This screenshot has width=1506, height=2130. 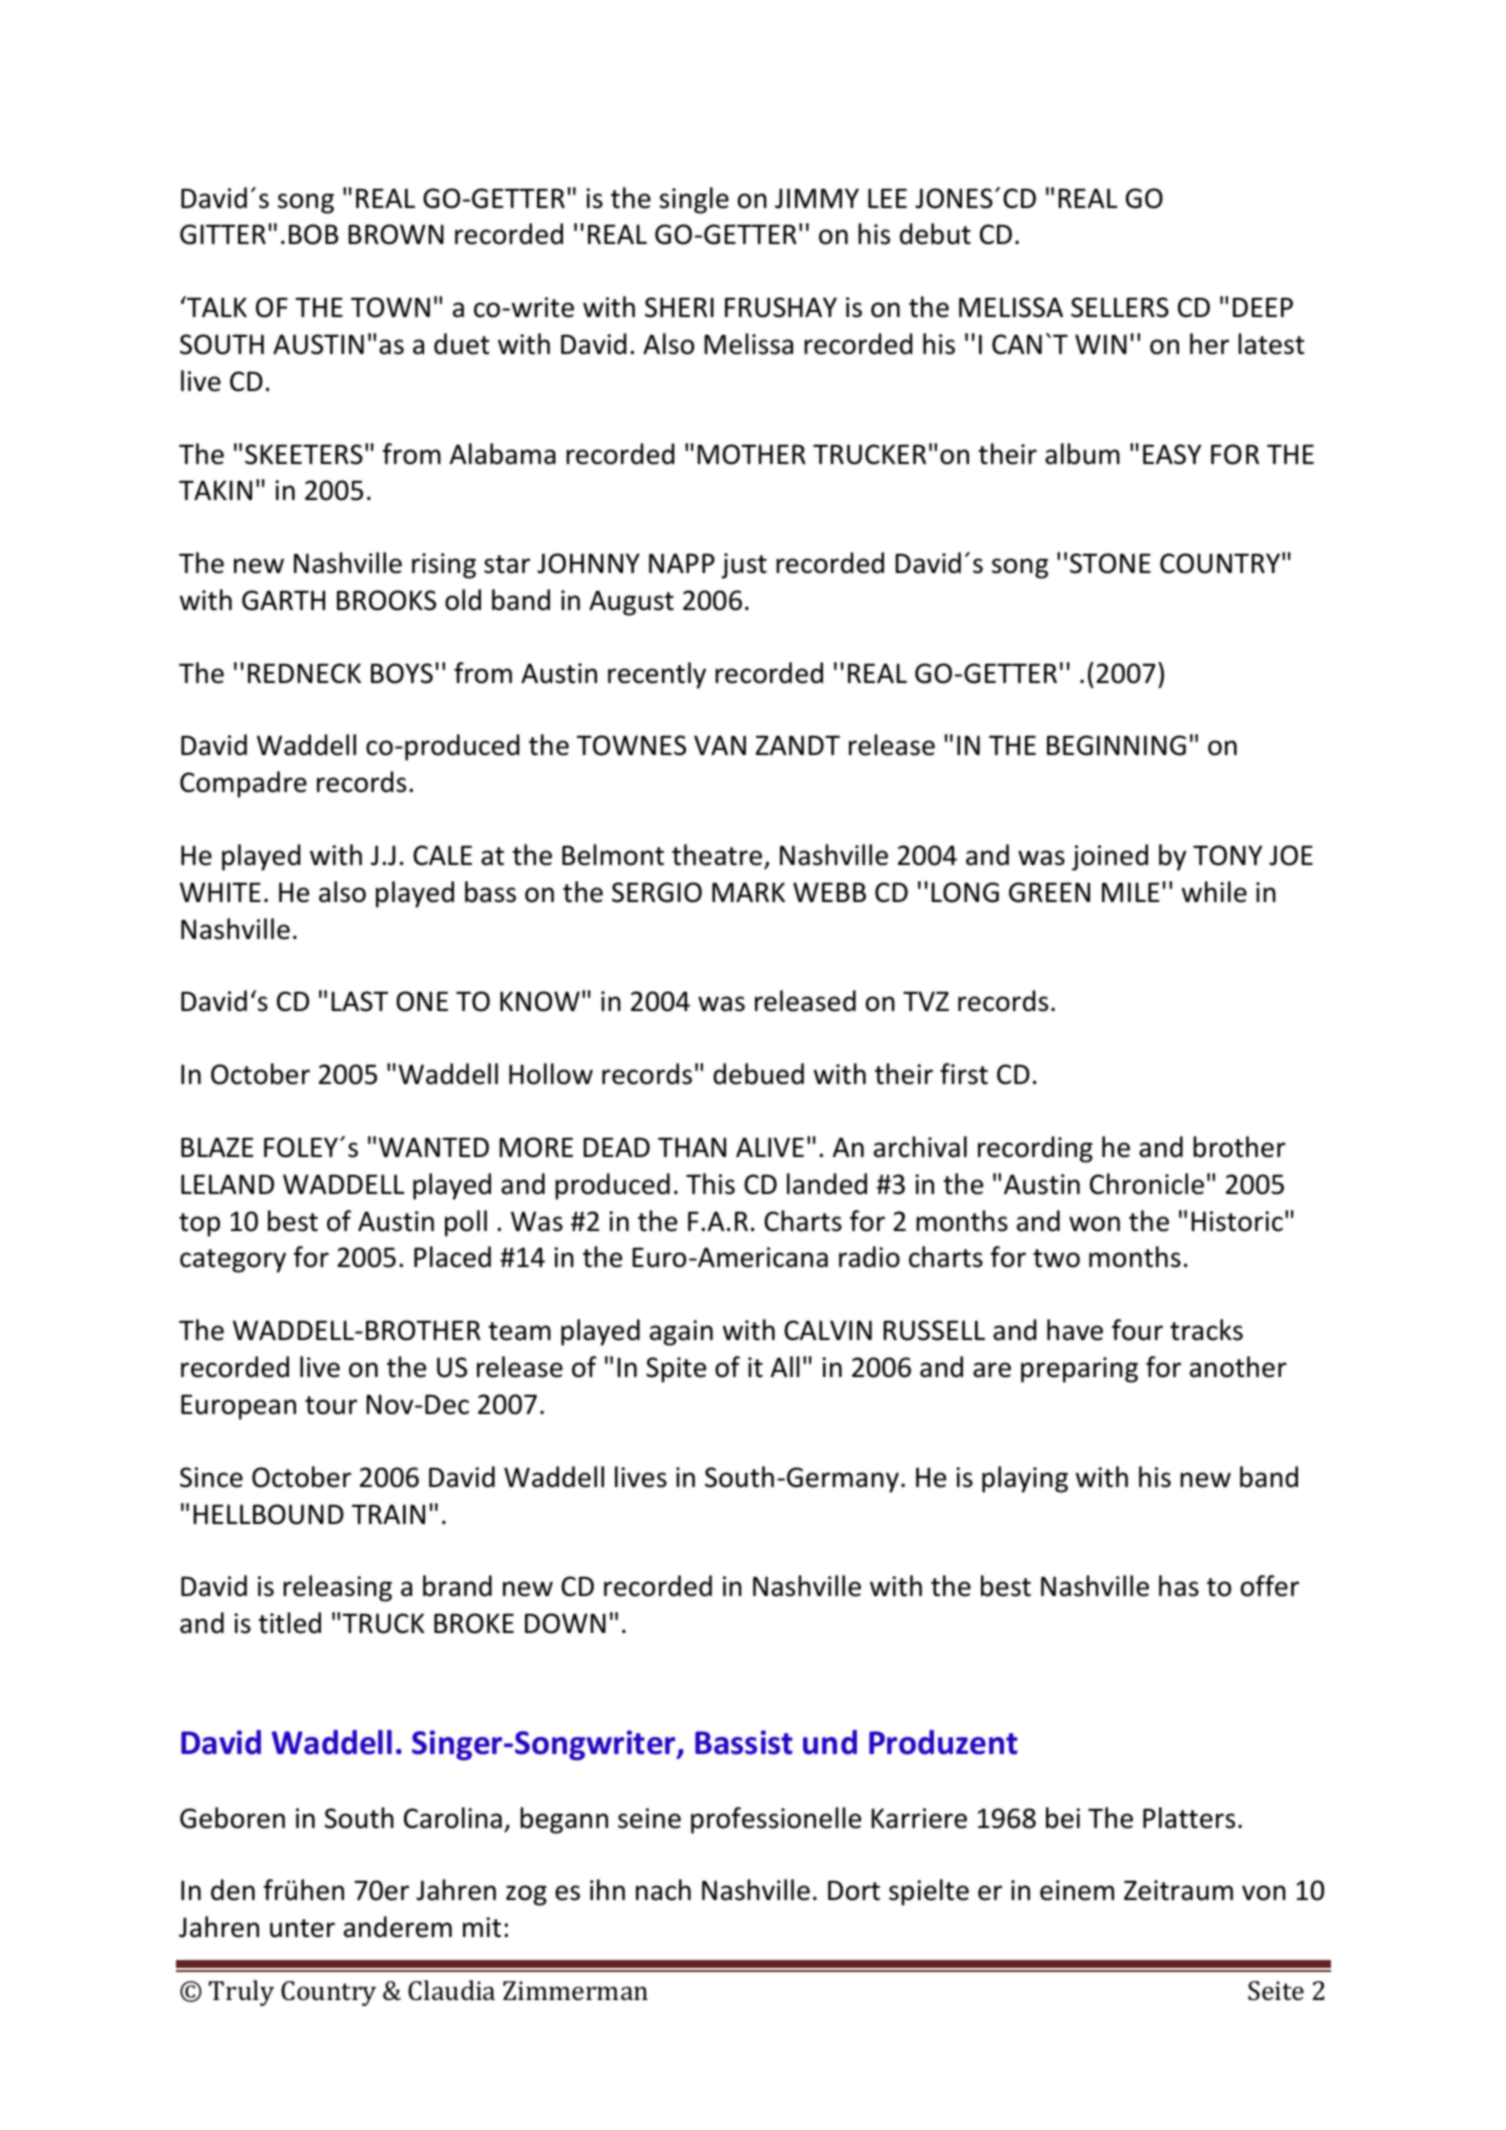 I want to click on single, so click(x=694, y=200).
